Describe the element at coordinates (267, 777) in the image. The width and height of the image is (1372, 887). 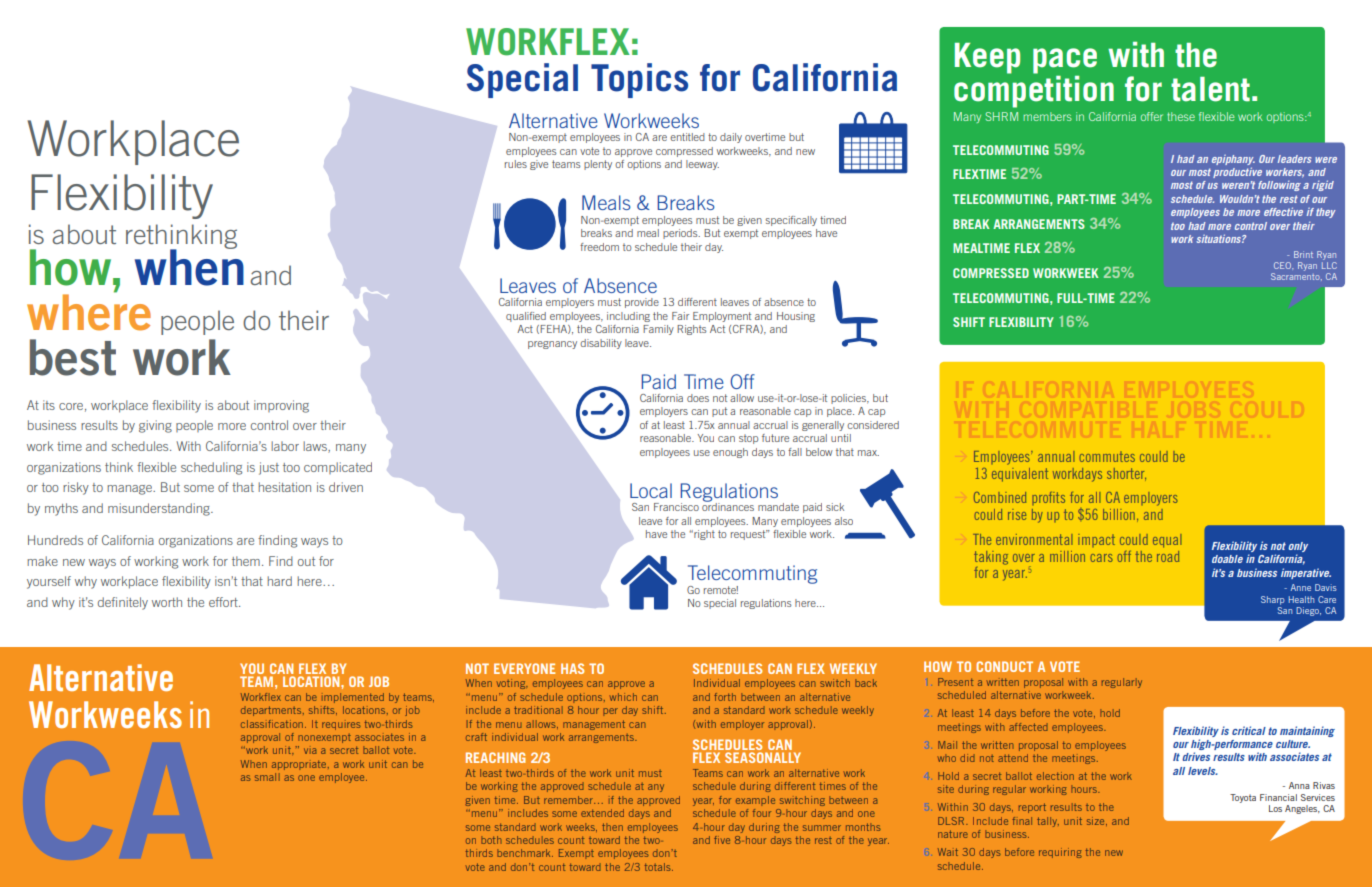
I see `small` at that location.
